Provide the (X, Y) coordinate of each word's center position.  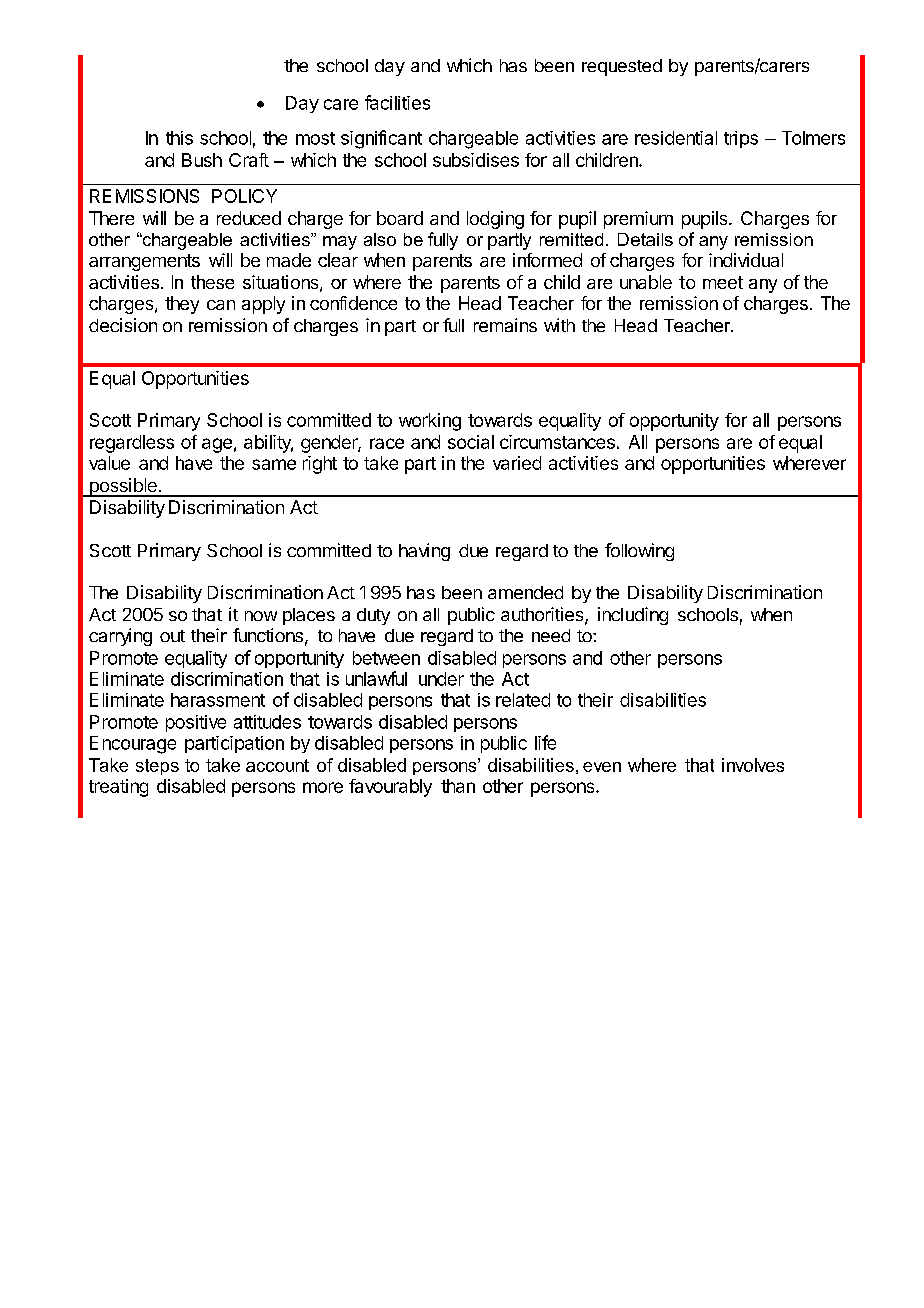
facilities (397, 102)
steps (157, 767)
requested (622, 67)
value (109, 463)
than (458, 786)
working (430, 422)
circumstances (557, 442)
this (179, 138)
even (602, 767)
